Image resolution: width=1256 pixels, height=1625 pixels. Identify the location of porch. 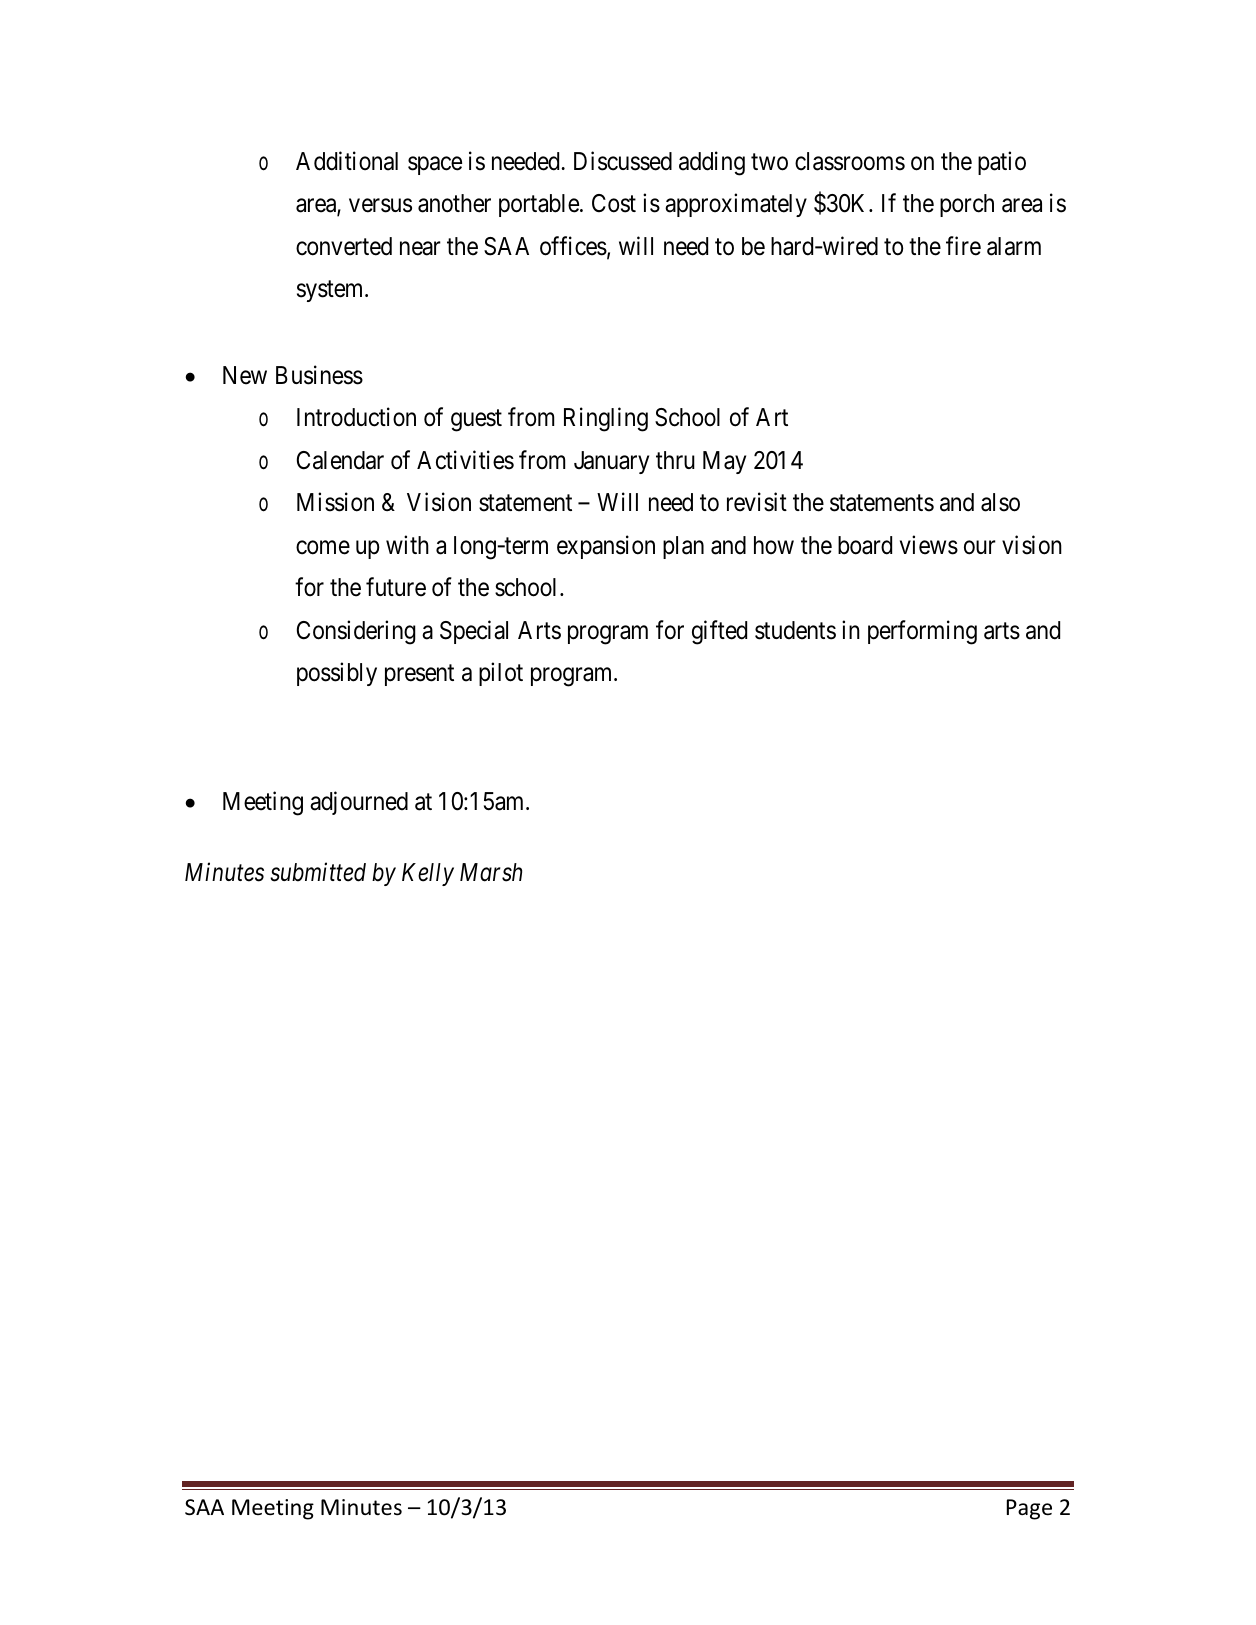
(967, 205).
